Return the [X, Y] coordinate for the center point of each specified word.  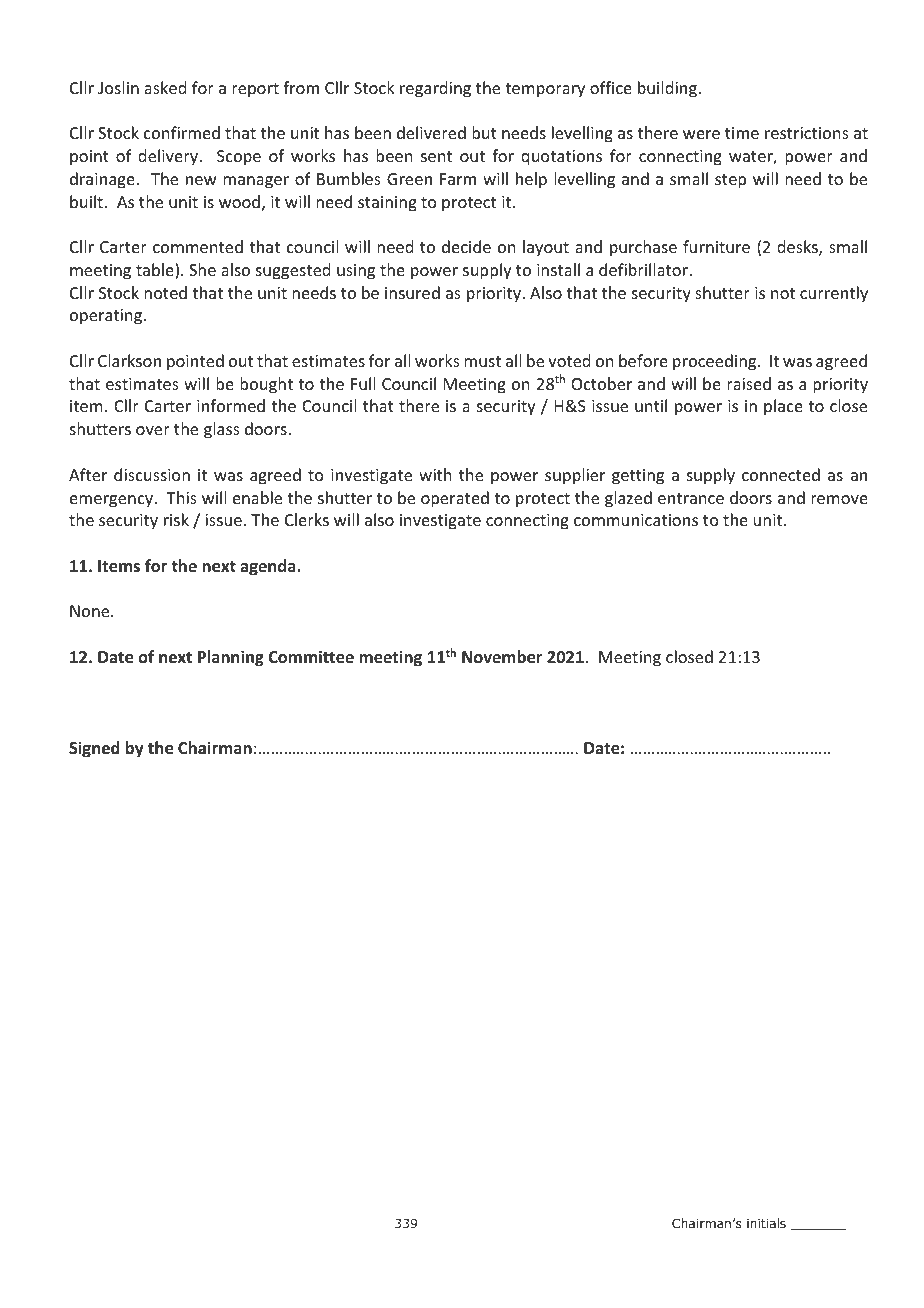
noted [165, 292]
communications [636, 520]
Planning [231, 658]
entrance [691, 498]
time [742, 133]
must [482, 361]
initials [766, 1223]
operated [455, 499]
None [91, 611]
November [502, 657]
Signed [94, 749]
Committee [311, 657]
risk [176, 519]
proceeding [716, 362]
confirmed [182, 132]
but [484, 132]
